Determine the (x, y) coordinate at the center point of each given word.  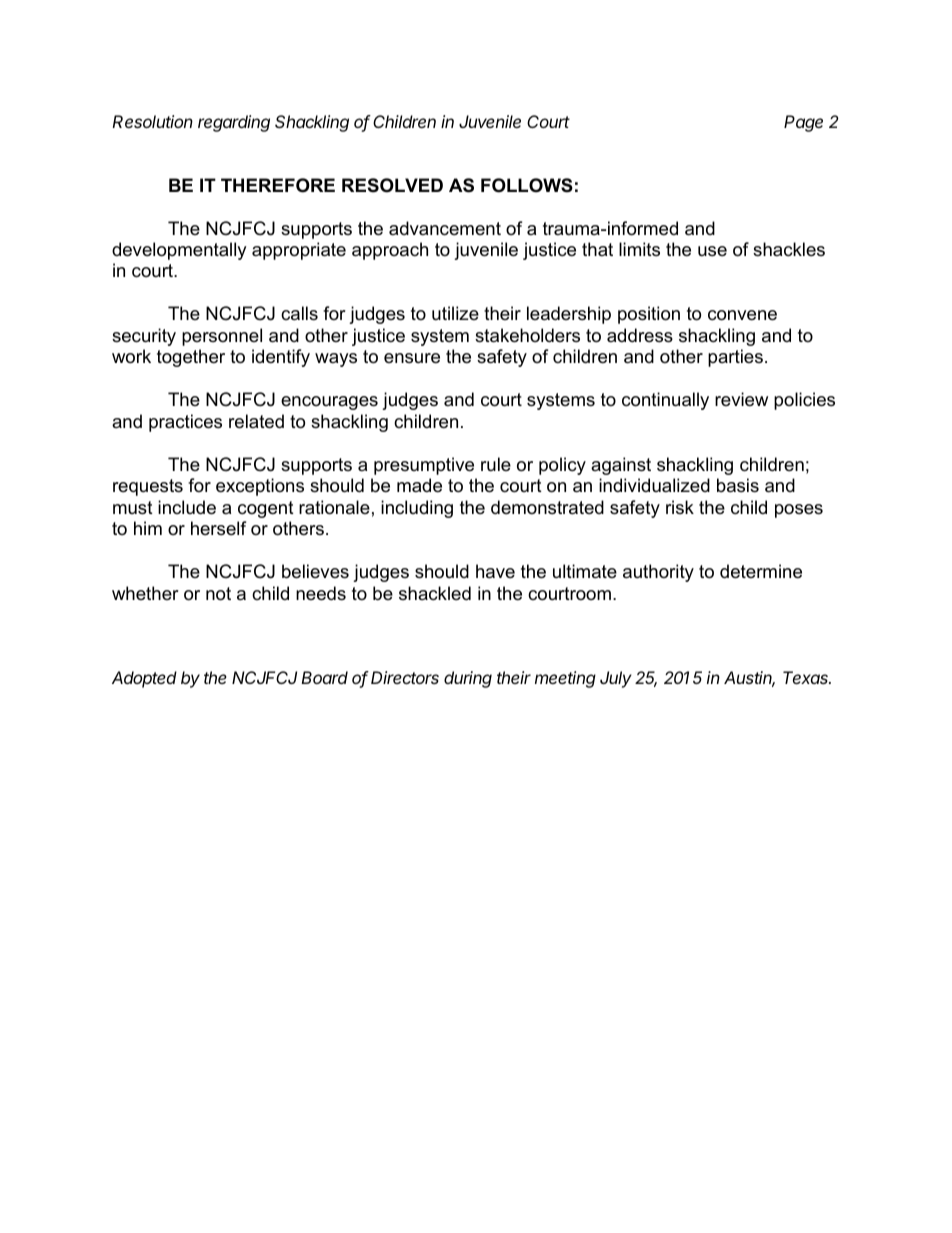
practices (185, 423)
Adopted (144, 679)
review (741, 399)
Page (803, 123)
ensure (412, 358)
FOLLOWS (527, 185)
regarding (234, 123)
